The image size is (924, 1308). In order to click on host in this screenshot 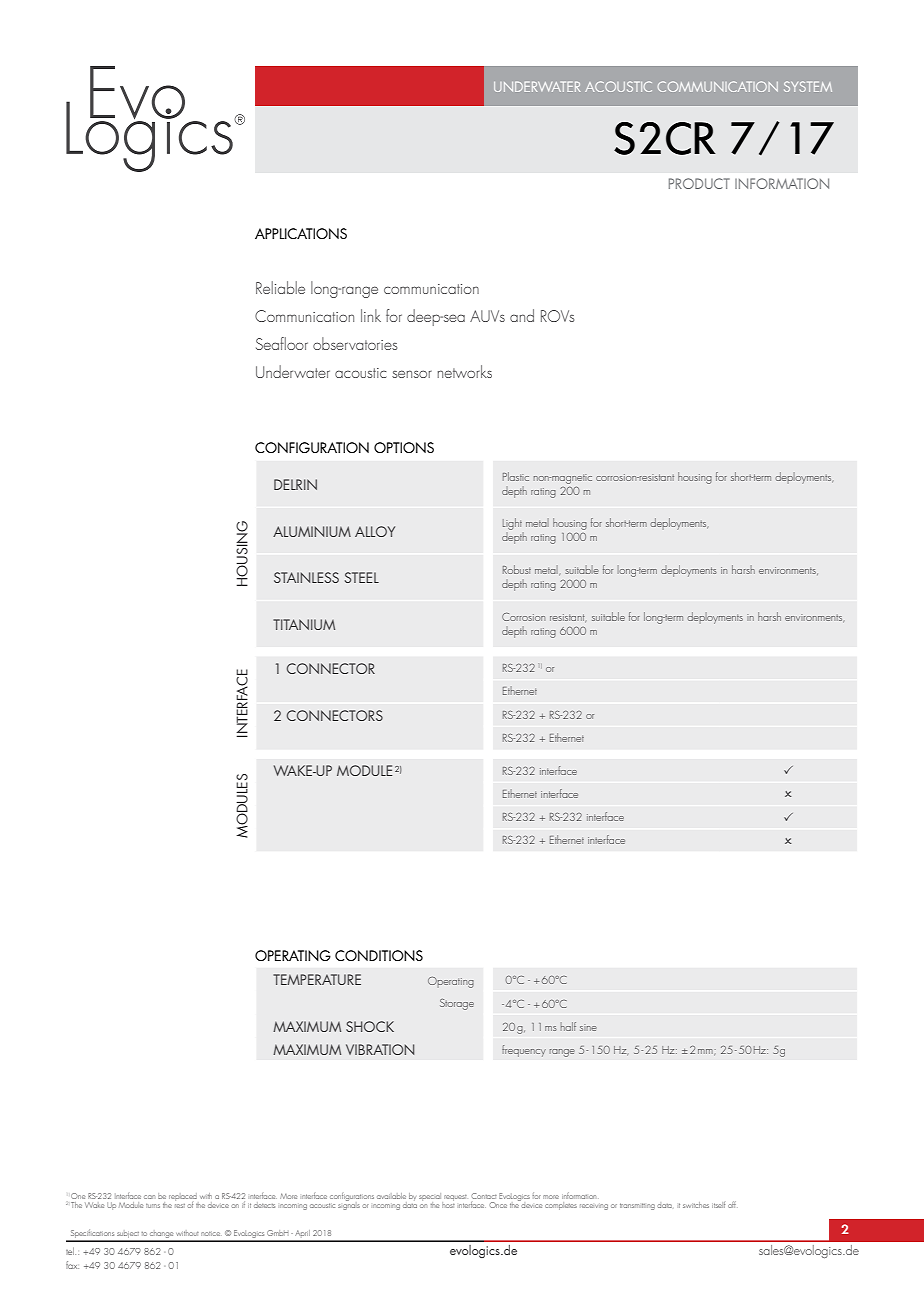, I will do `click(448, 1203)`.
